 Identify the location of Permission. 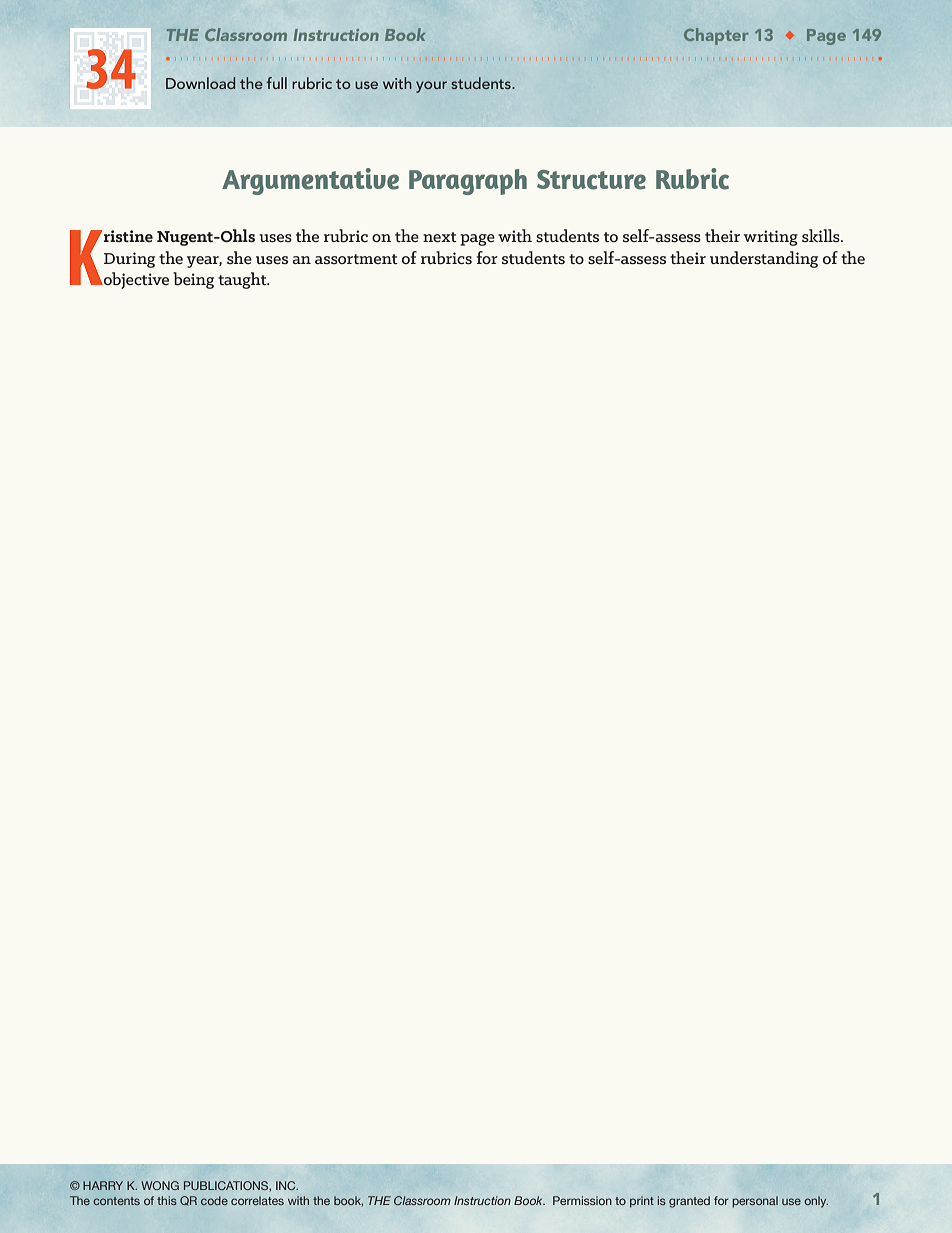
(582, 1200).
